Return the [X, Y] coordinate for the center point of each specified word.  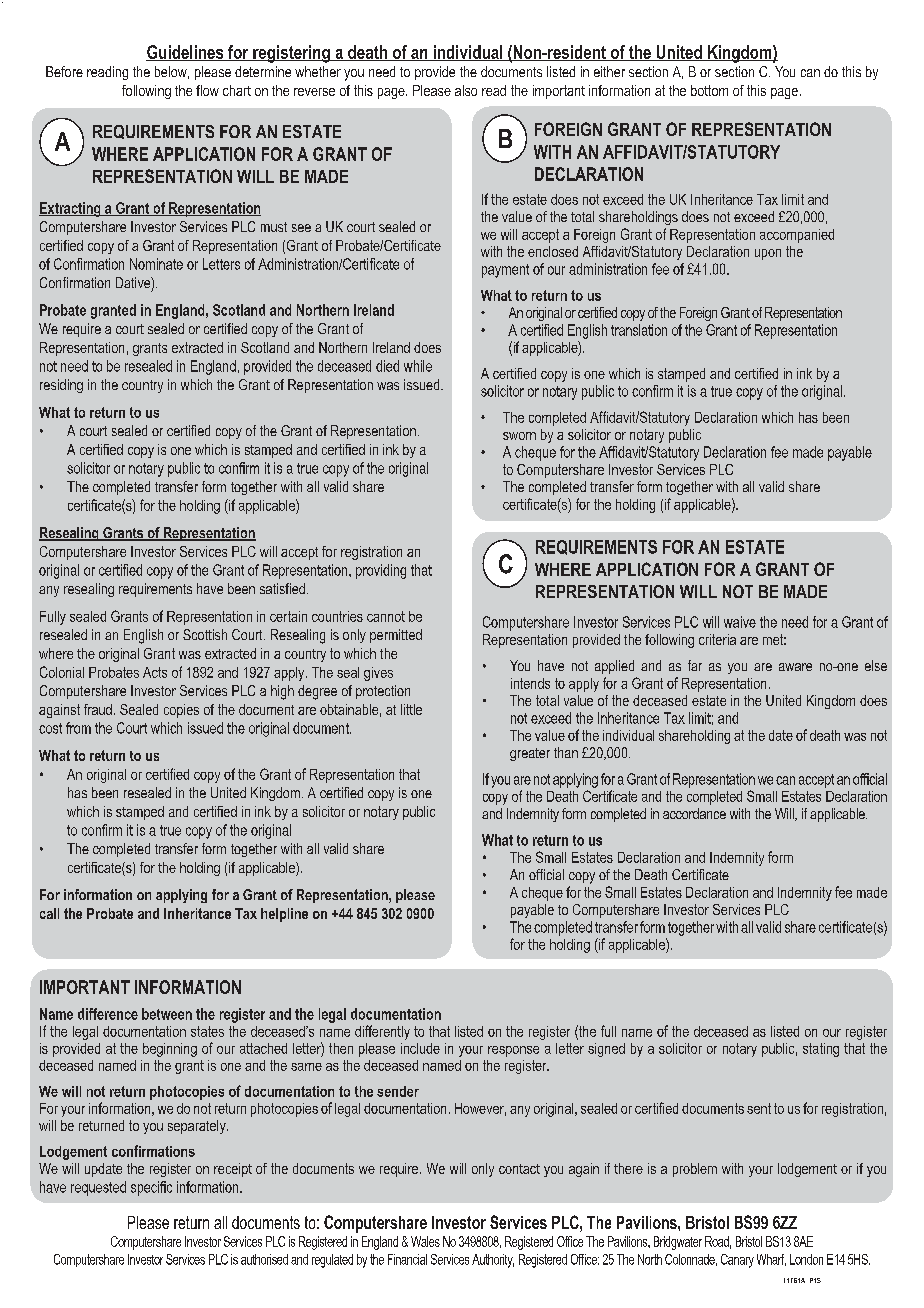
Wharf [771, 1260]
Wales [425, 1241]
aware [795, 667]
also [466, 90]
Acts [155, 672]
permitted [396, 636]
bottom [709, 90]
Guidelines [186, 53]
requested [98, 1188]
